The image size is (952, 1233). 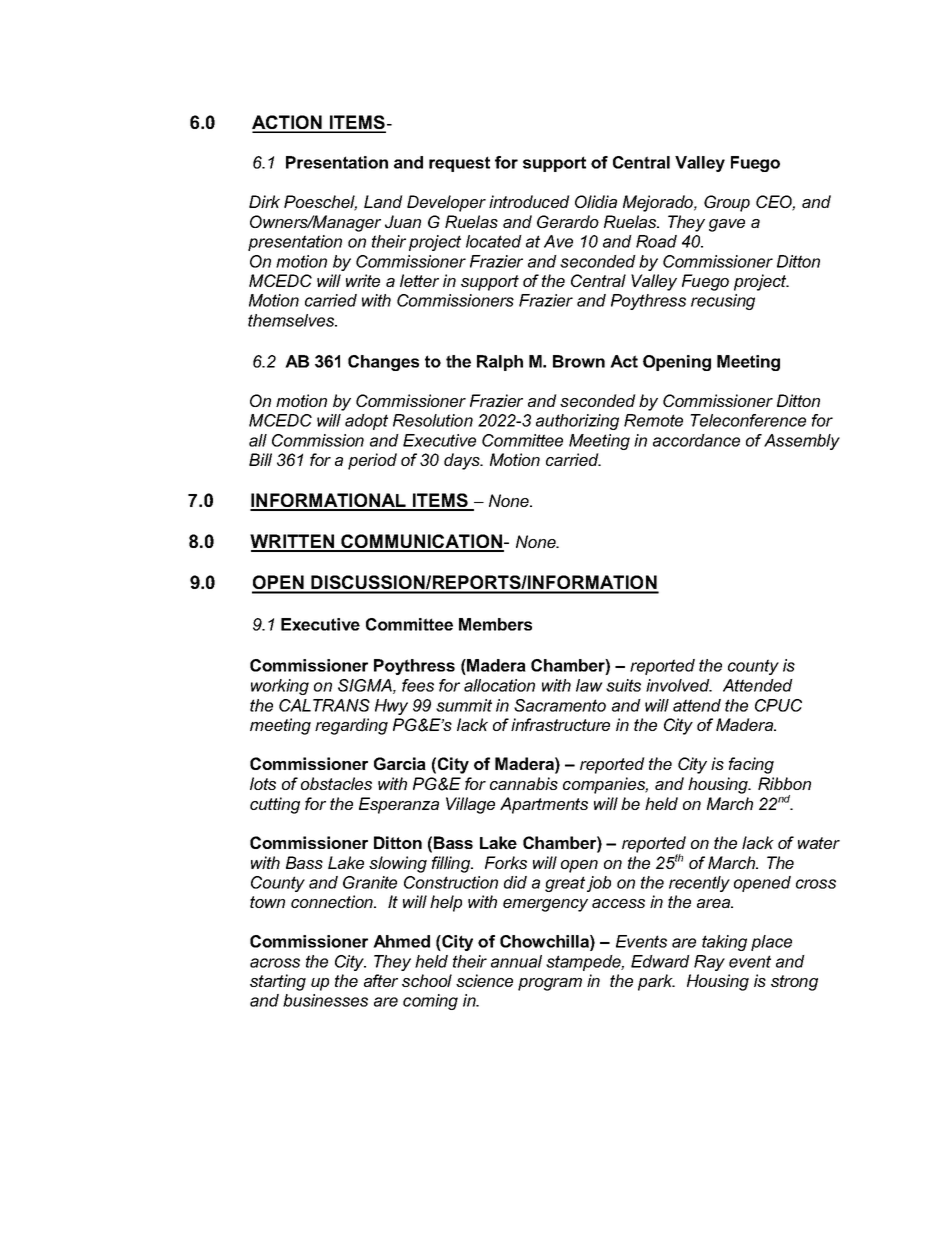 I want to click on Members, so click(x=495, y=624).
